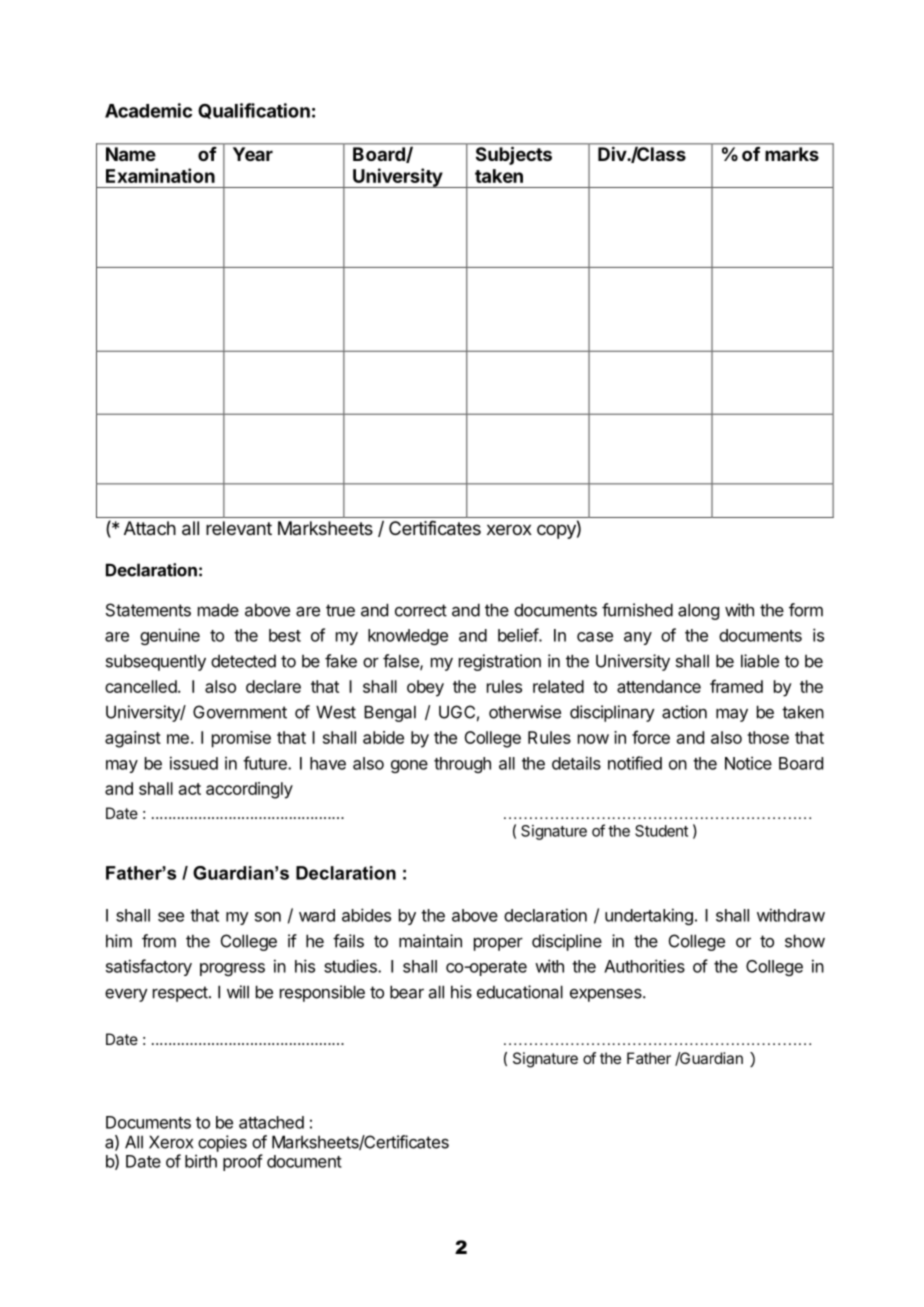 The height and width of the screenshot is (1307, 924). What do you see at coordinates (254, 111) in the screenshot?
I see `Qualification` at bounding box center [254, 111].
